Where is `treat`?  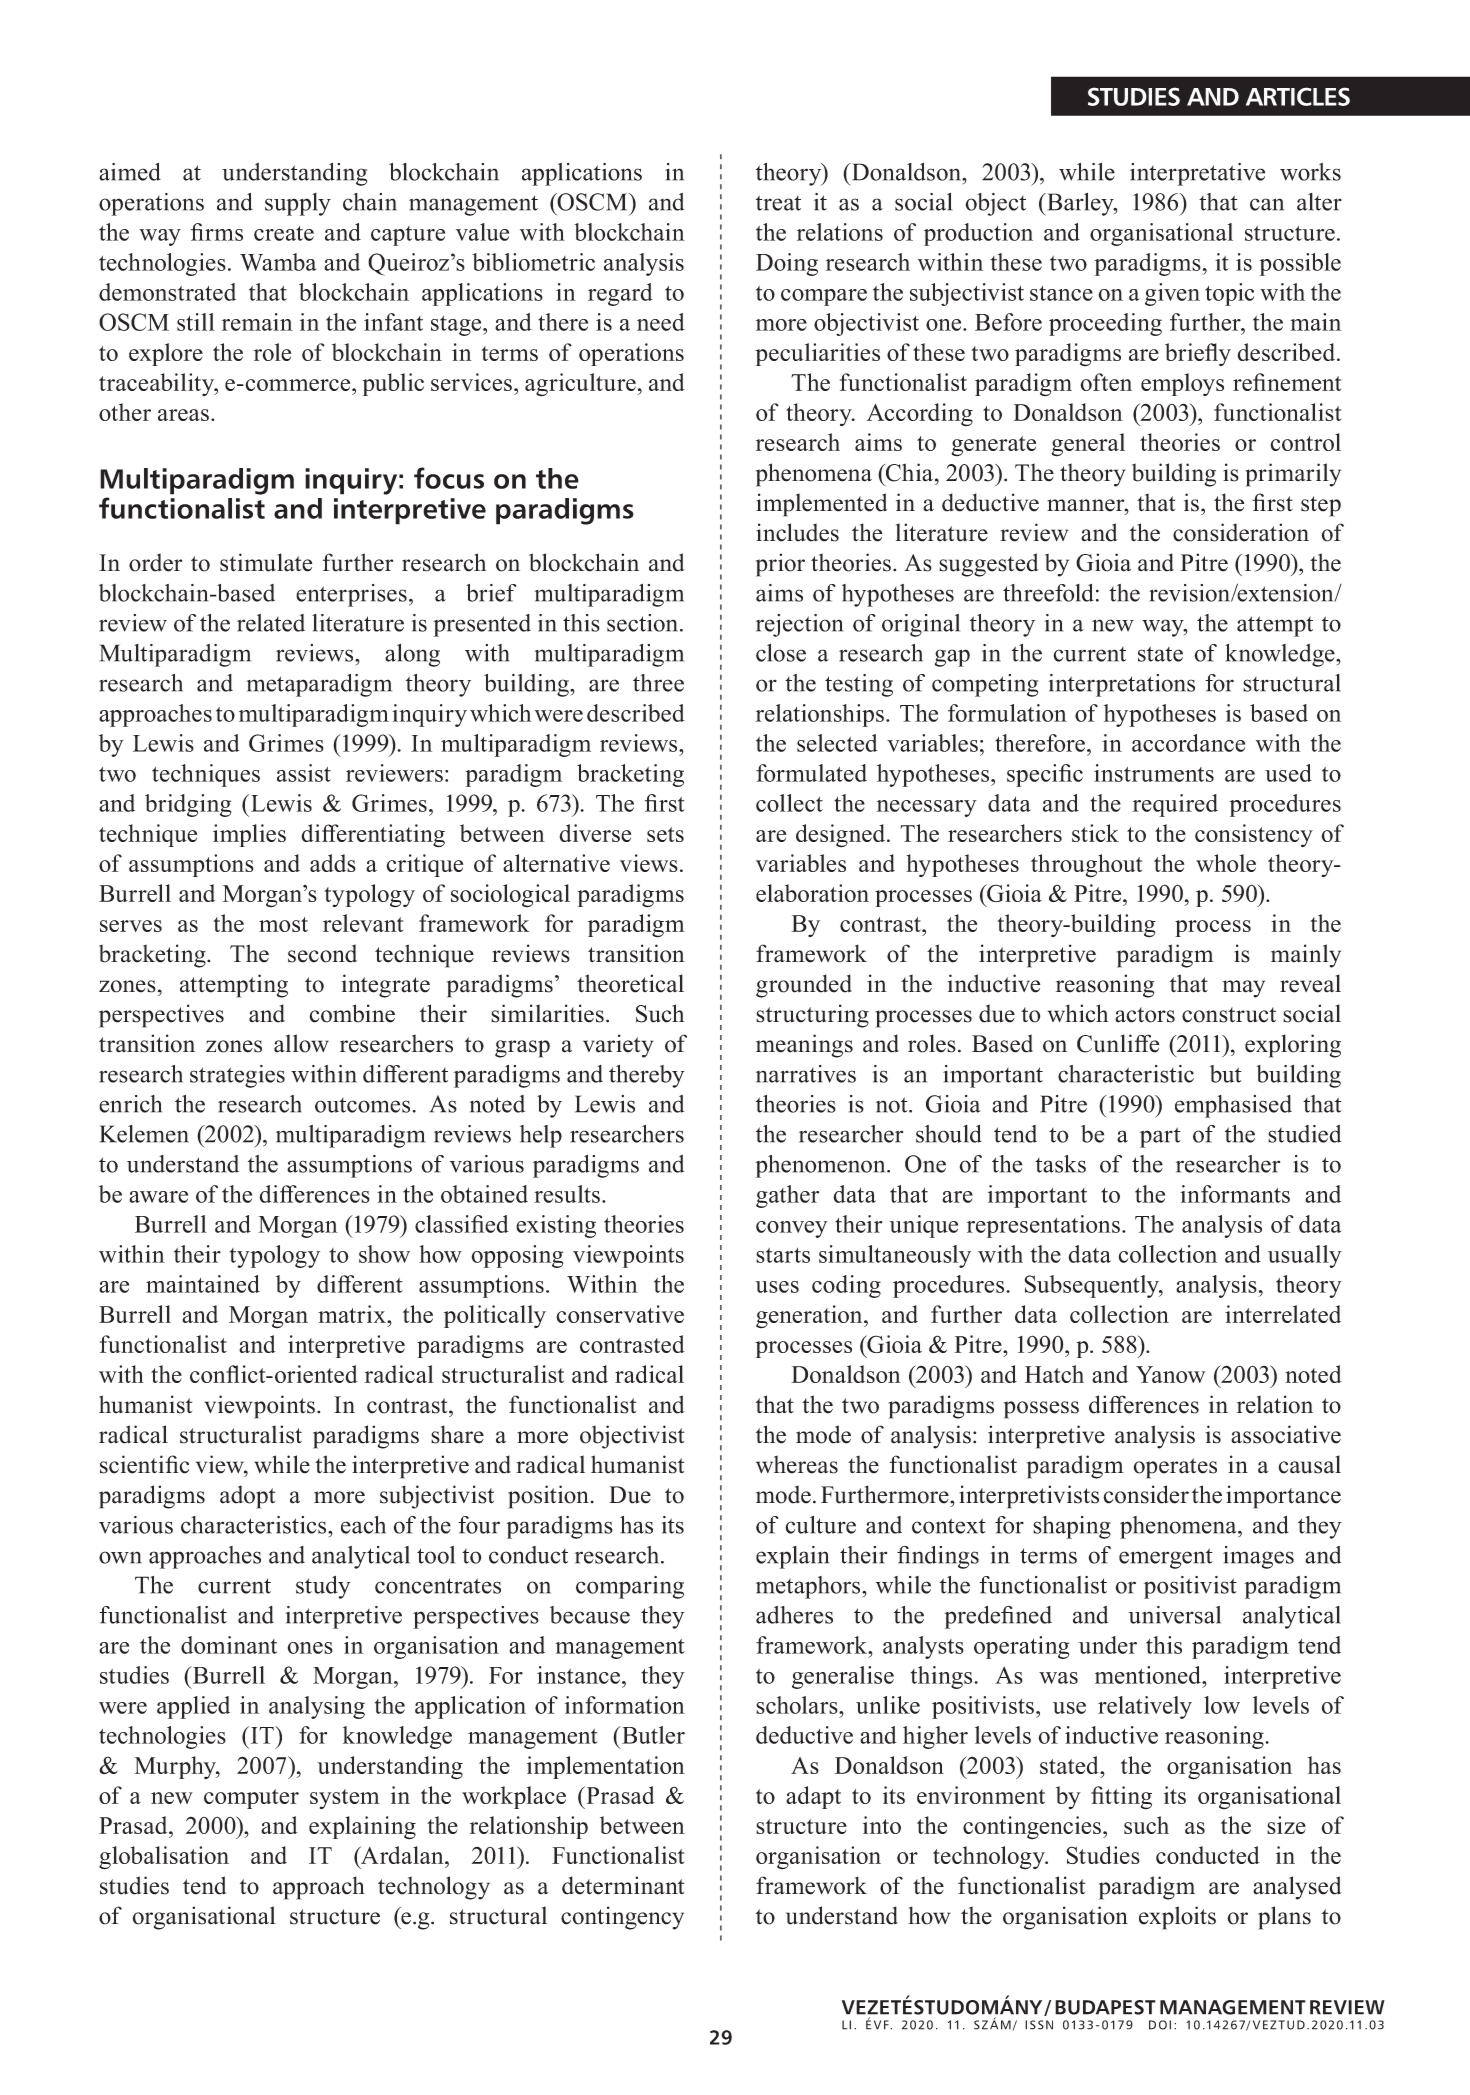
treat is located at coordinates (778, 203).
